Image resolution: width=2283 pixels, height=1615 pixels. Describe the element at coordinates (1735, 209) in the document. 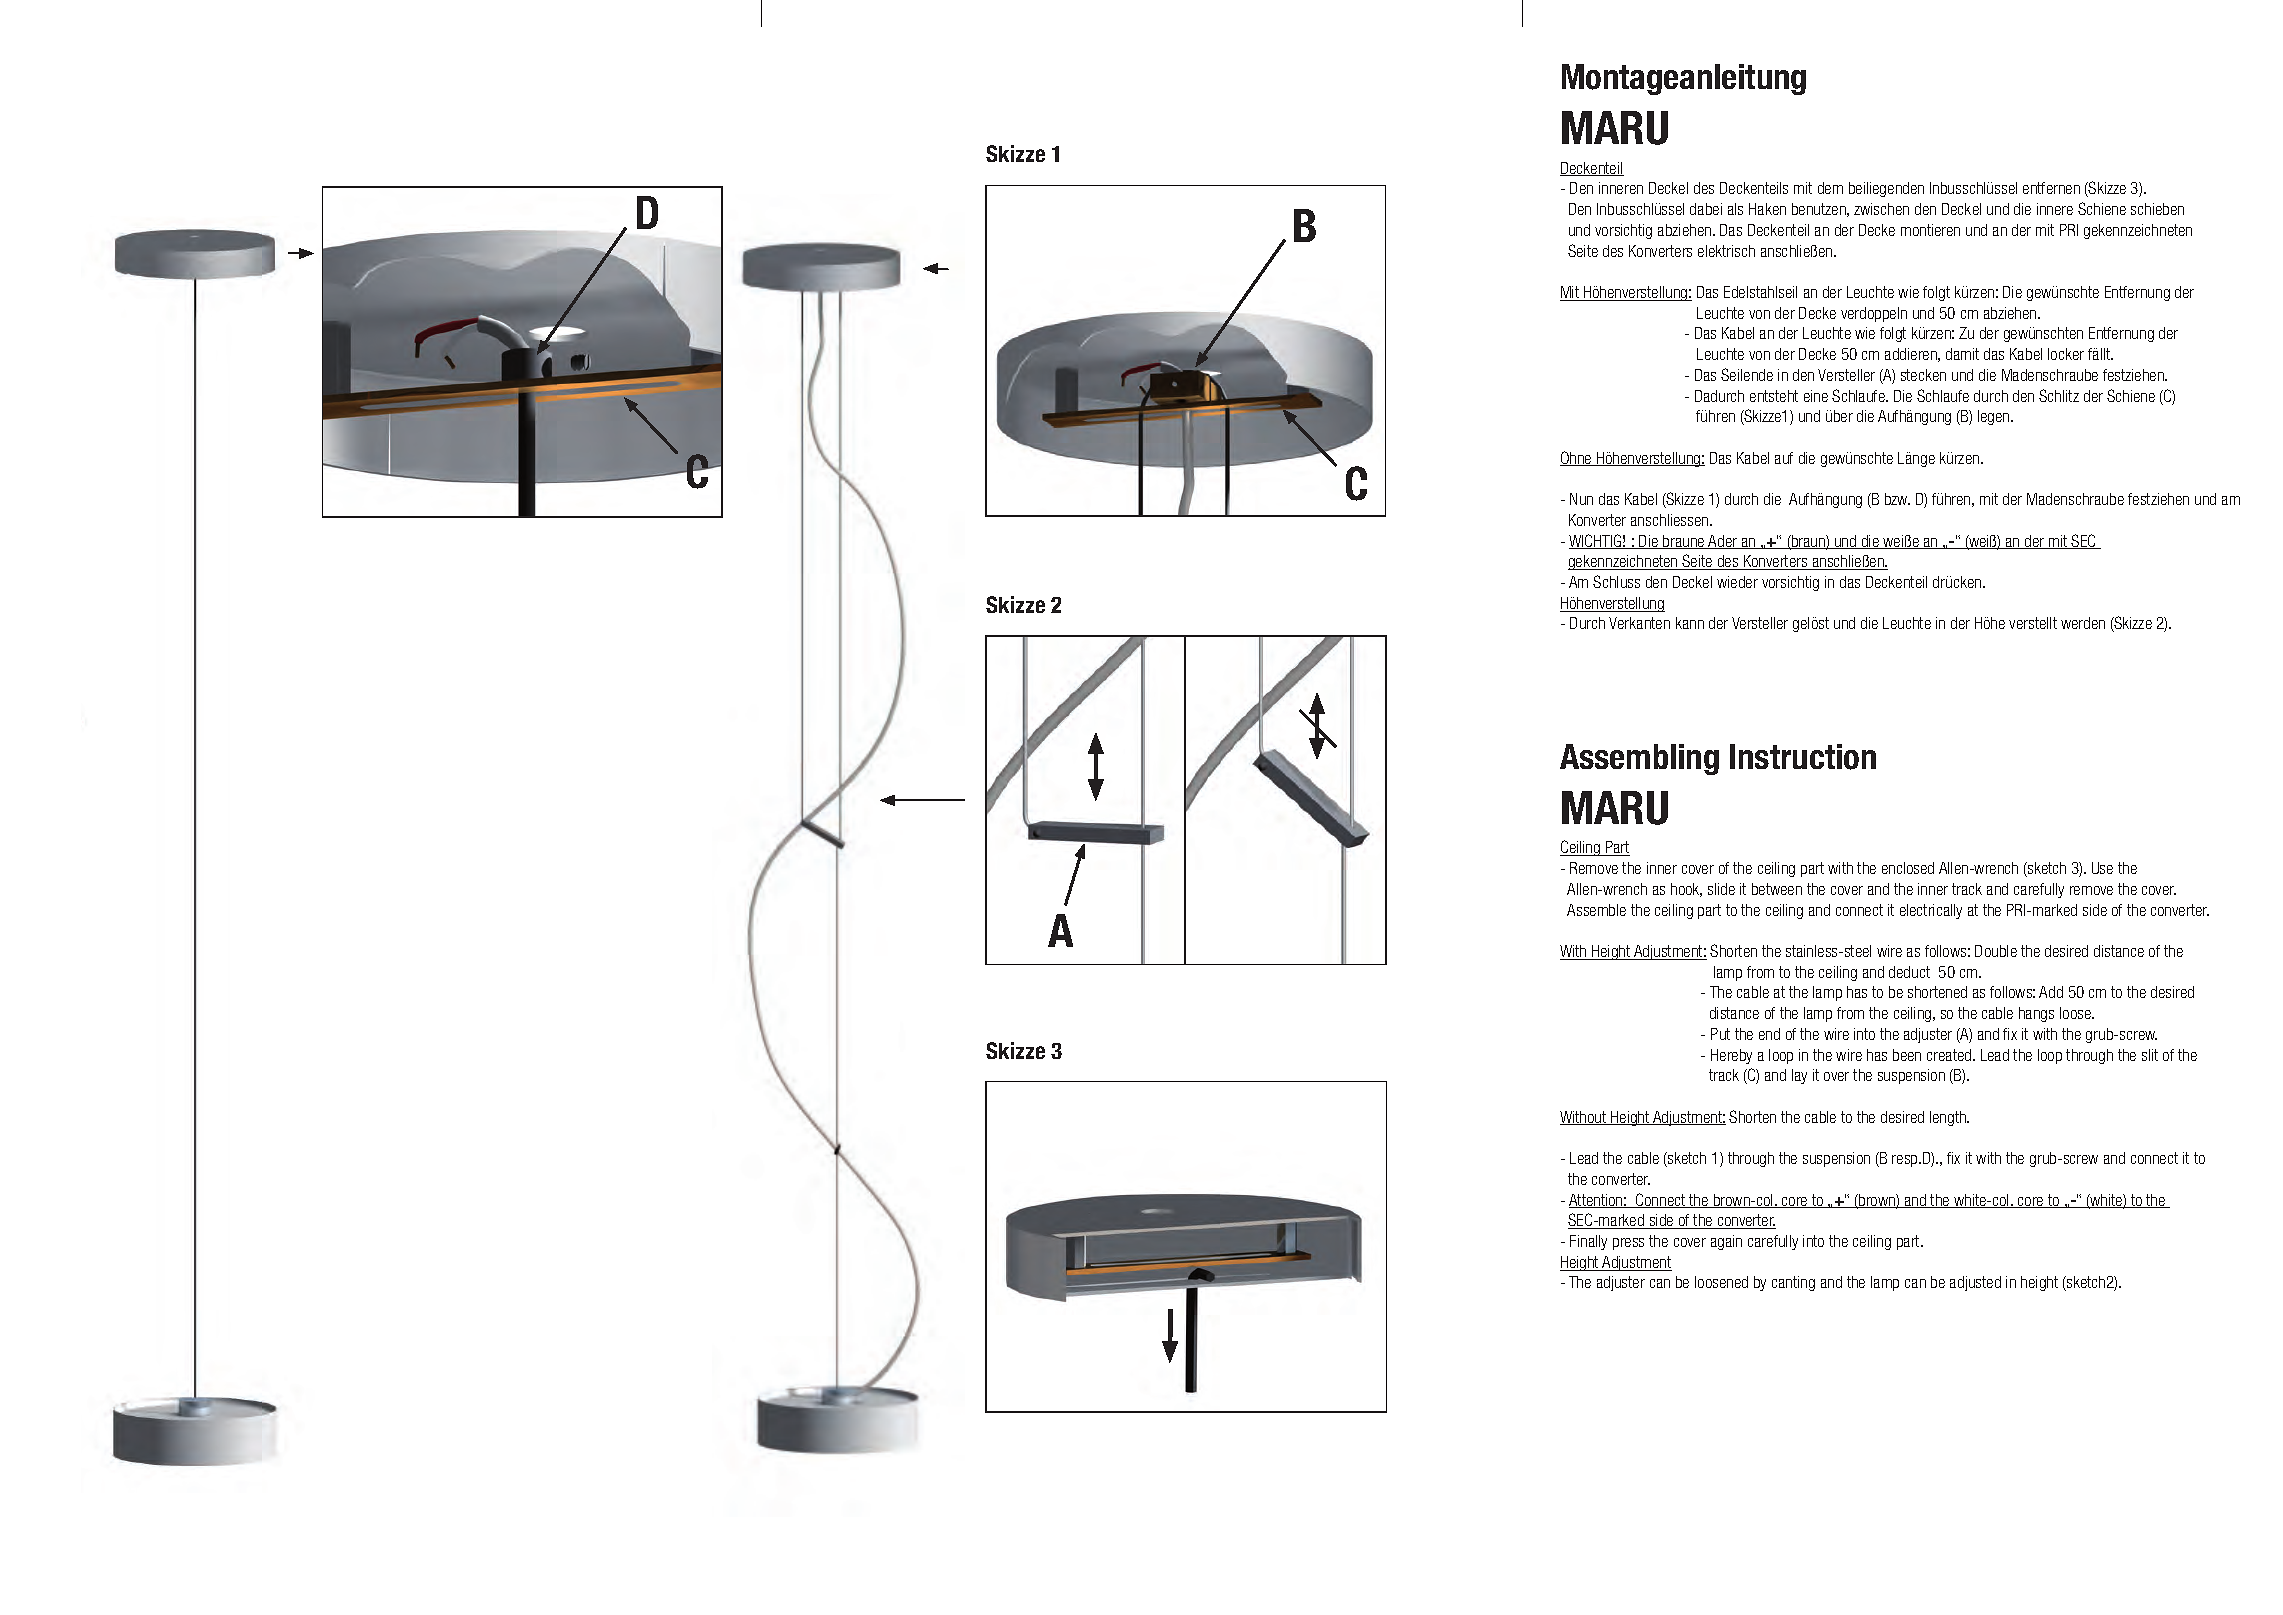

I see `als` at that location.
